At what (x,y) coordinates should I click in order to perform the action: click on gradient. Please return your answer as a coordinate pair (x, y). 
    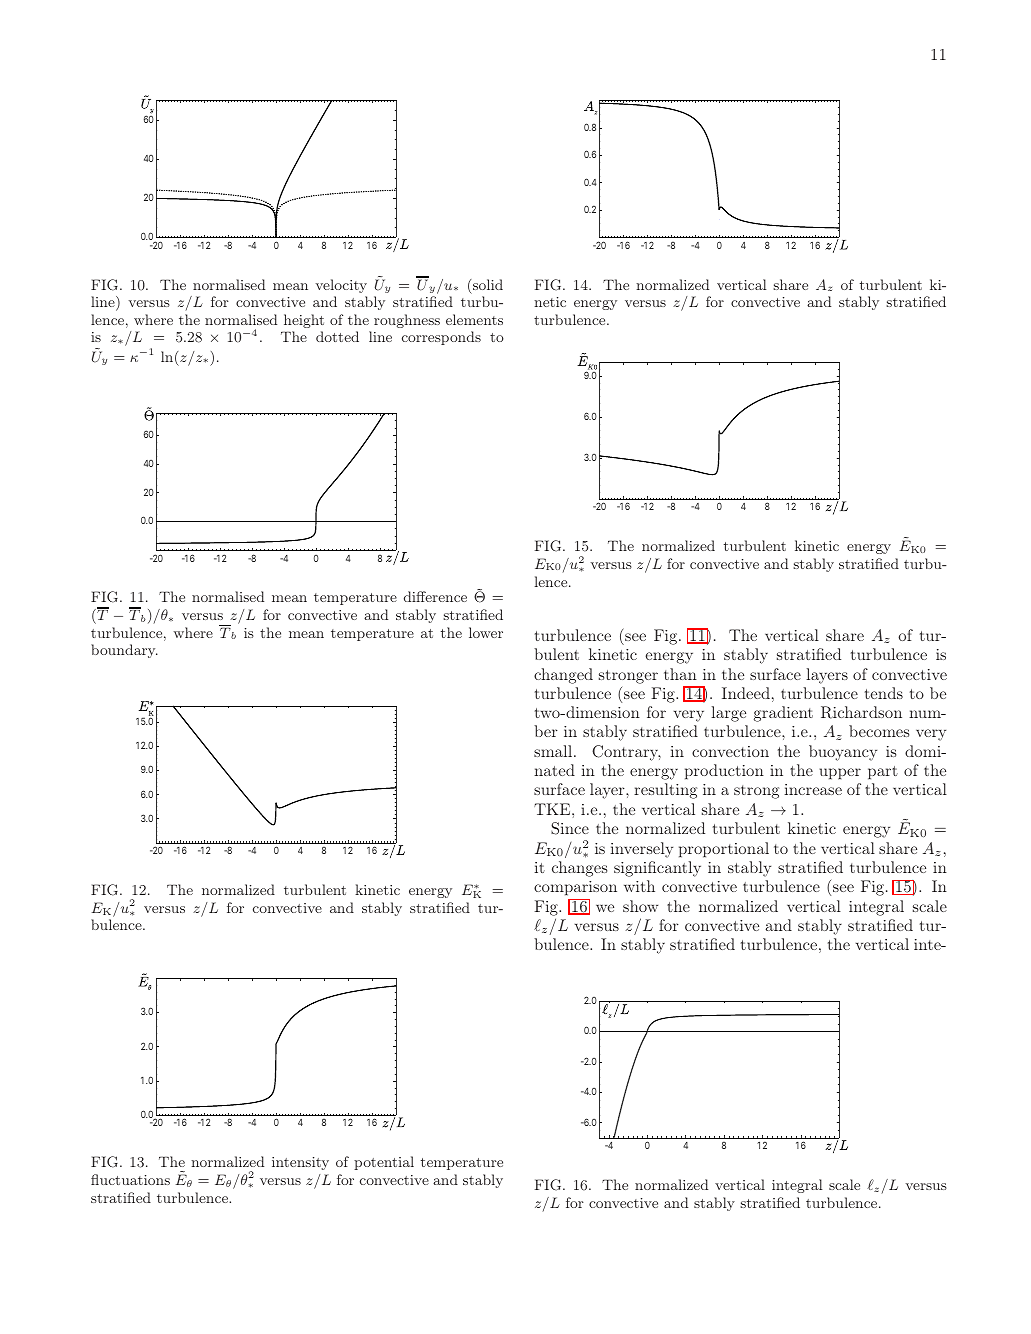
    Looking at the image, I should click on (783, 714).
